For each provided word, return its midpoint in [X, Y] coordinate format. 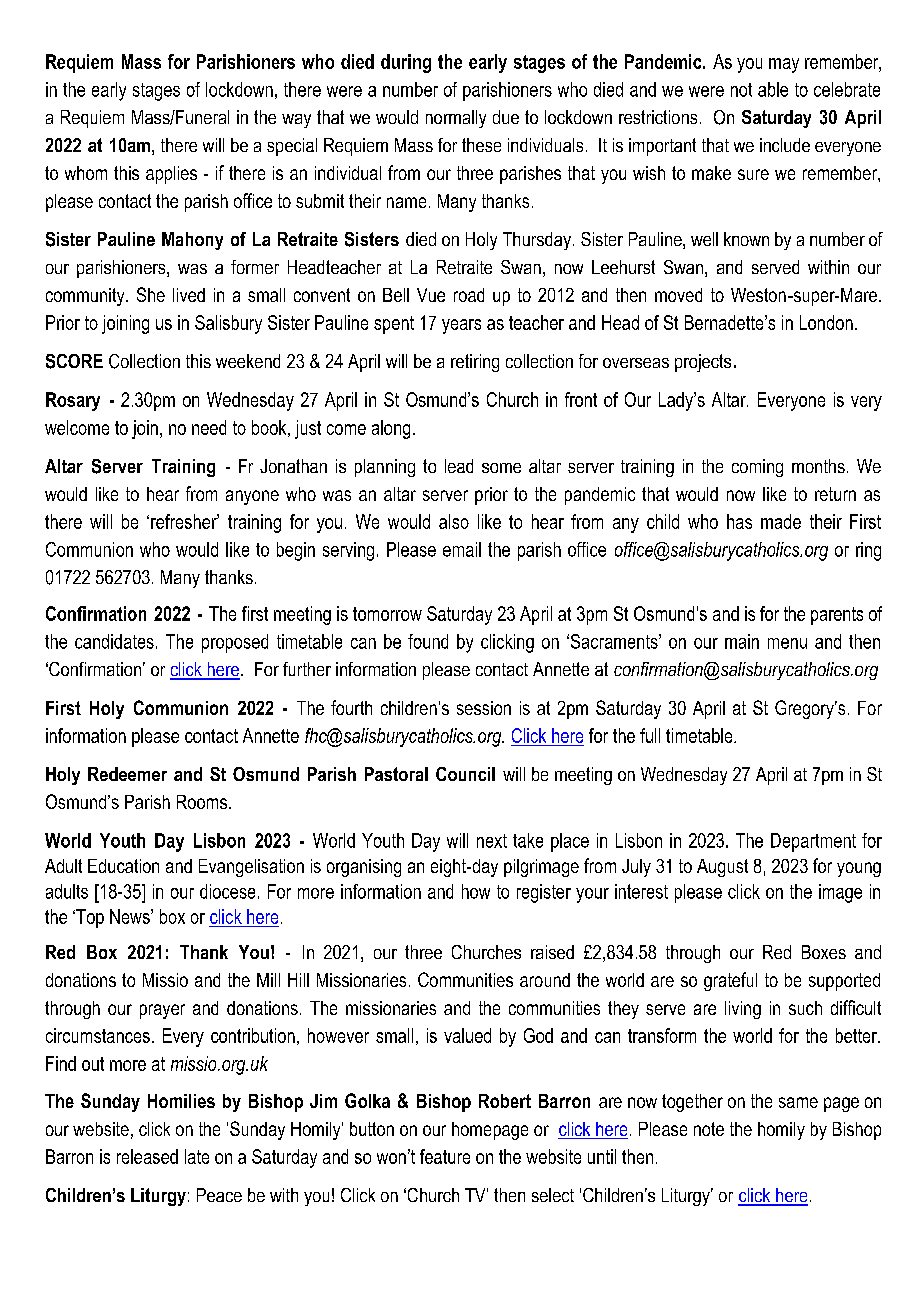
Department [813, 842]
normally [456, 119]
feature [445, 1156]
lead [459, 466]
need [209, 427]
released [147, 1156]
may [784, 65]
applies [171, 175]
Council [465, 774]
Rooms [203, 802]
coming [757, 468]
